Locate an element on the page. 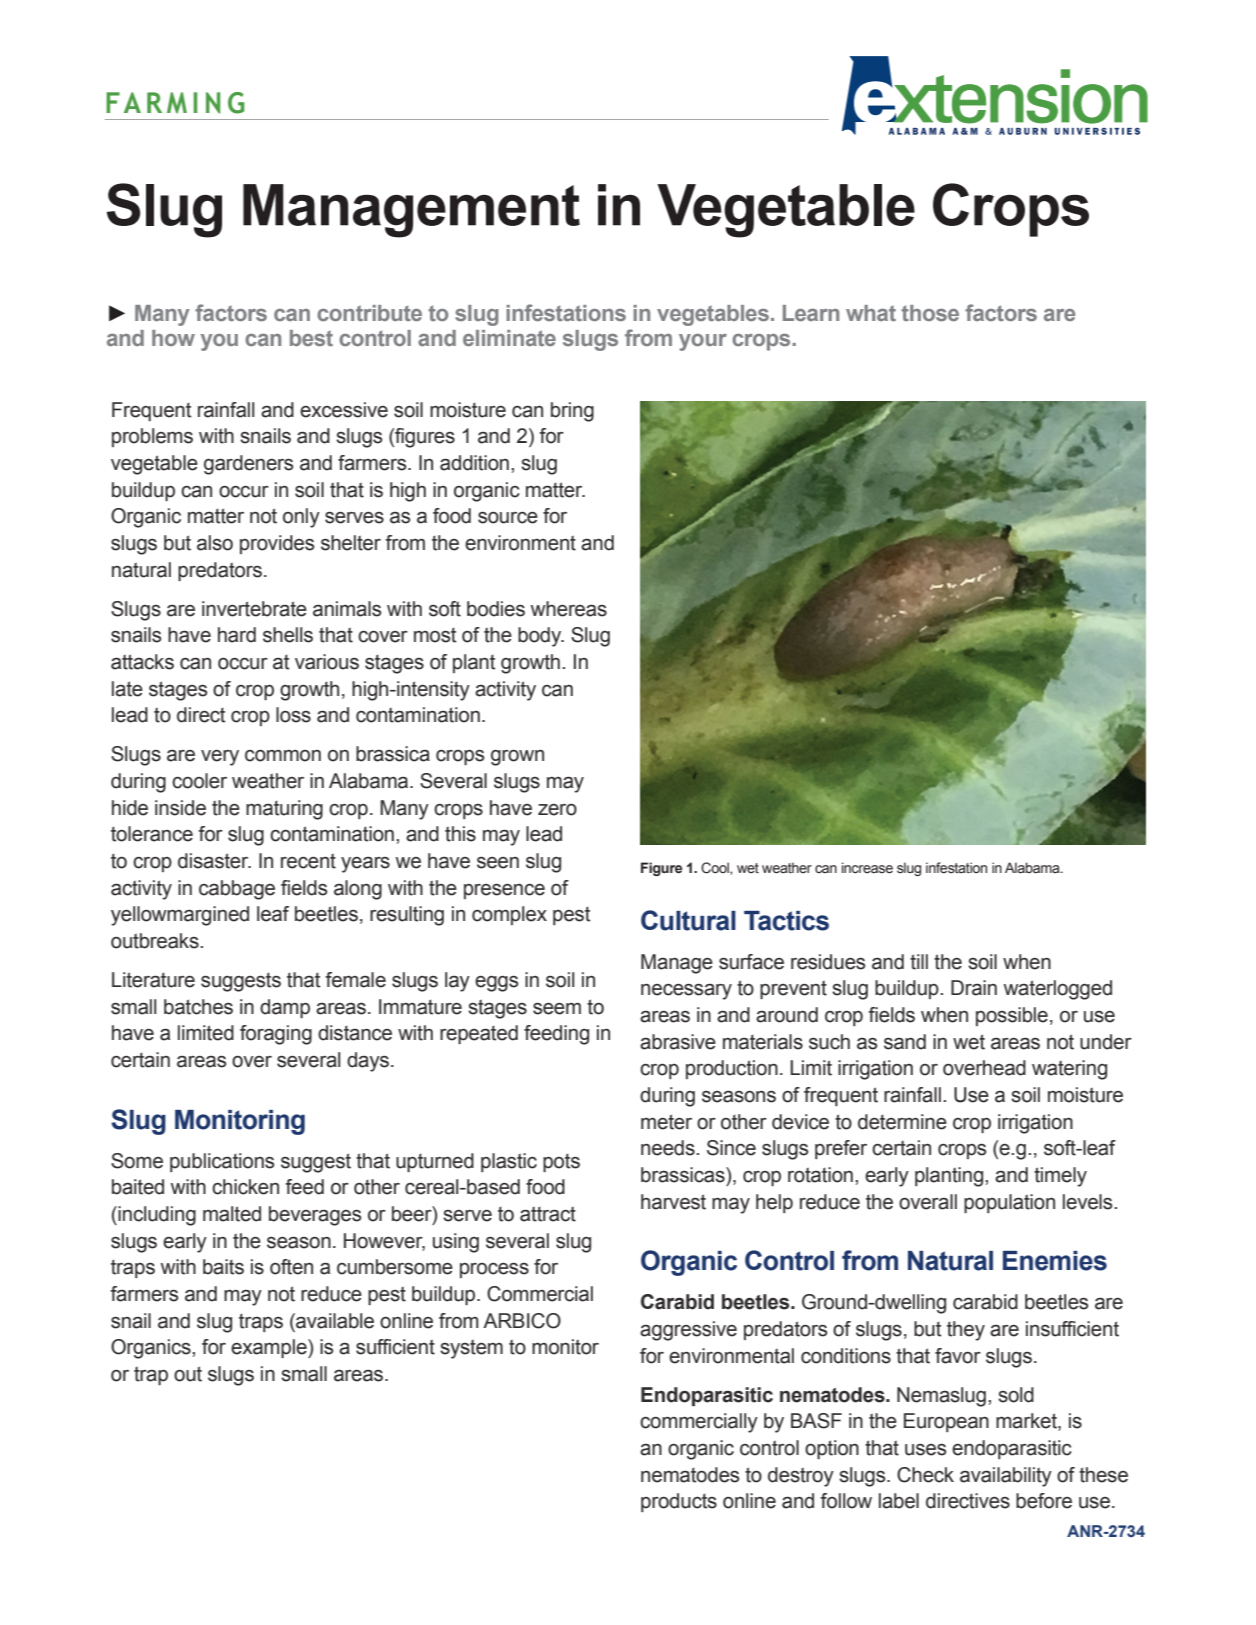 This document has height=1625, width=1256. best is located at coordinates (311, 338).
